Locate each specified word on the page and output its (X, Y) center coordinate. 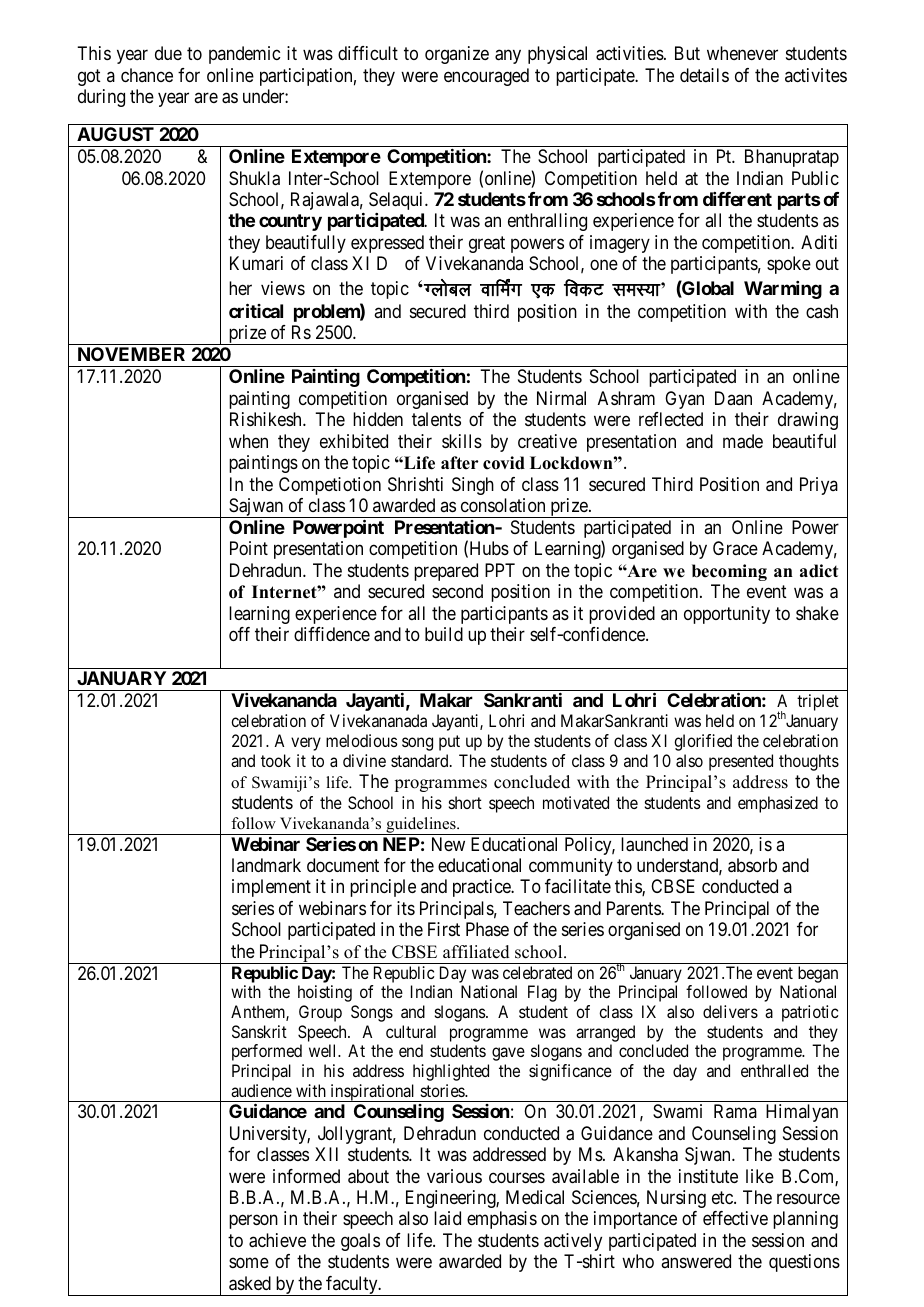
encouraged (486, 77)
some (249, 1263)
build (444, 634)
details (704, 75)
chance (147, 75)
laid (447, 1218)
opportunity (727, 615)
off (239, 634)
